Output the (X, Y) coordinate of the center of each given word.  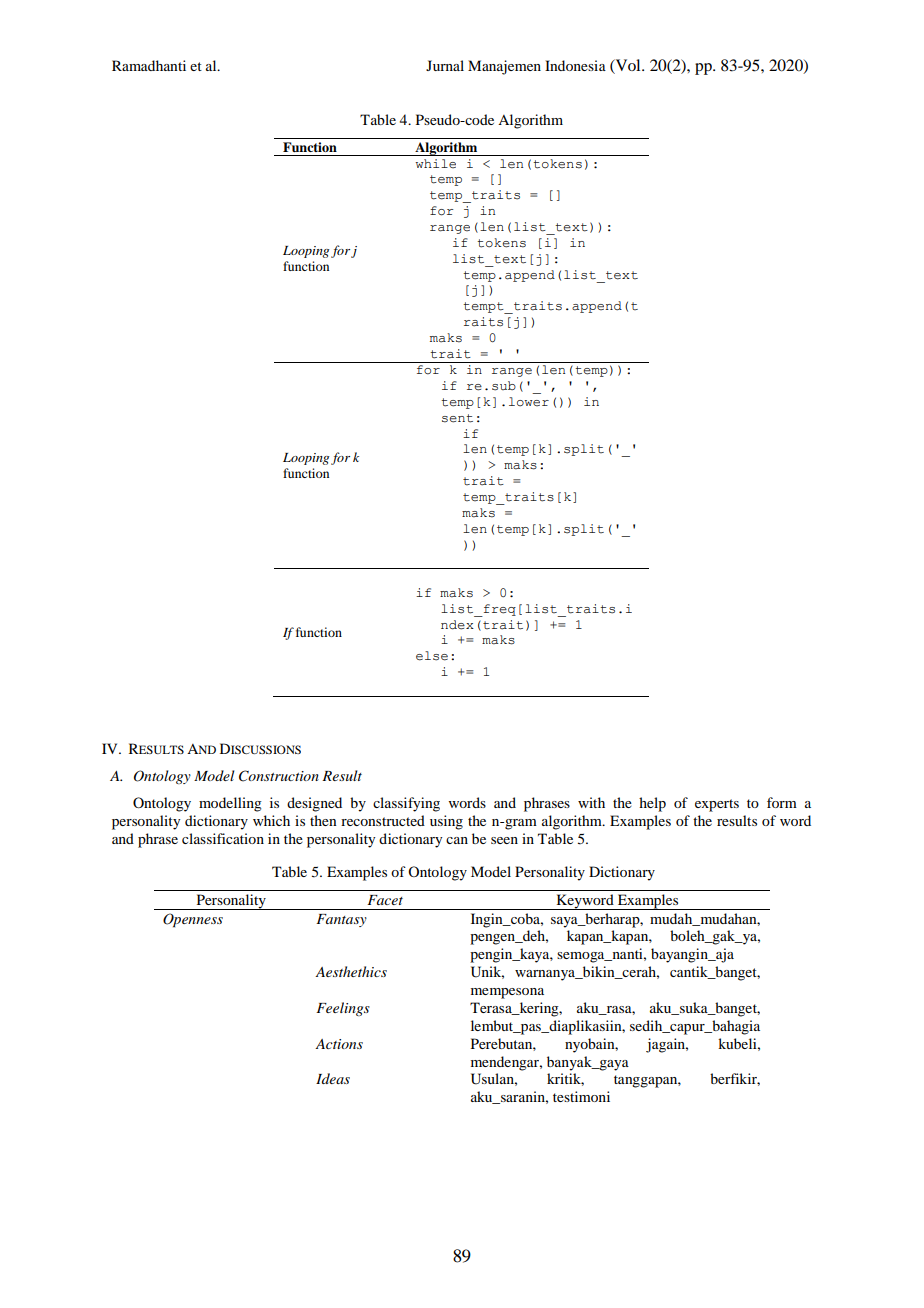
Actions (339, 1044)
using (446, 822)
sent (457, 418)
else (432, 656)
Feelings (343, 1009)
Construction (279, 776)
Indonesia (575, 65)
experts (717, 805)
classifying (406, 804)
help (652, 804)
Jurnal (445, 65)
